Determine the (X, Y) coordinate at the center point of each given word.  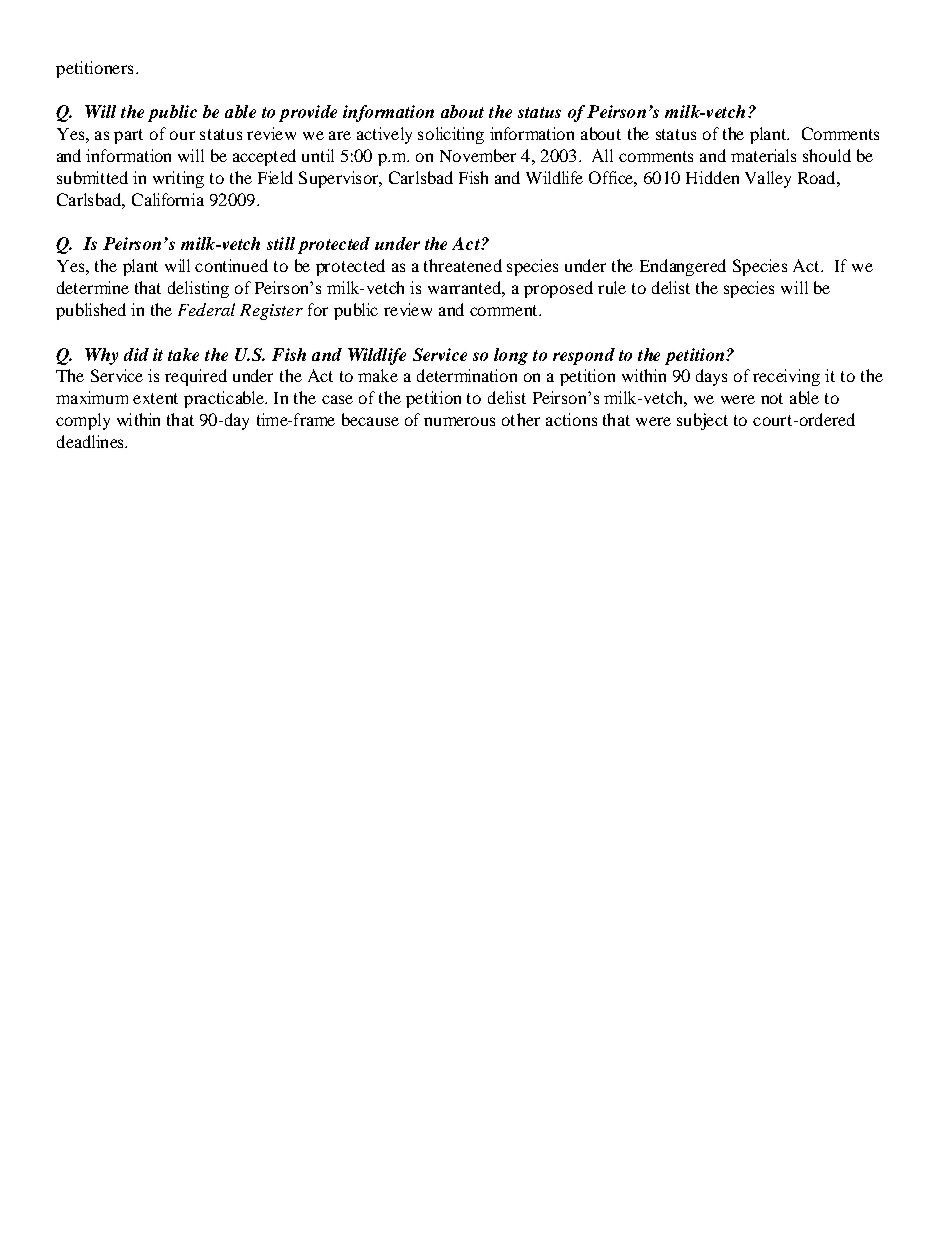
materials (763, 155)
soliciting (451, 135)
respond (584, 356)
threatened (463, 265)
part (128, 136)
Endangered (683, 267)
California (168, 199)
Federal (206, 309)
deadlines (91, 441)
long (511, 356)
